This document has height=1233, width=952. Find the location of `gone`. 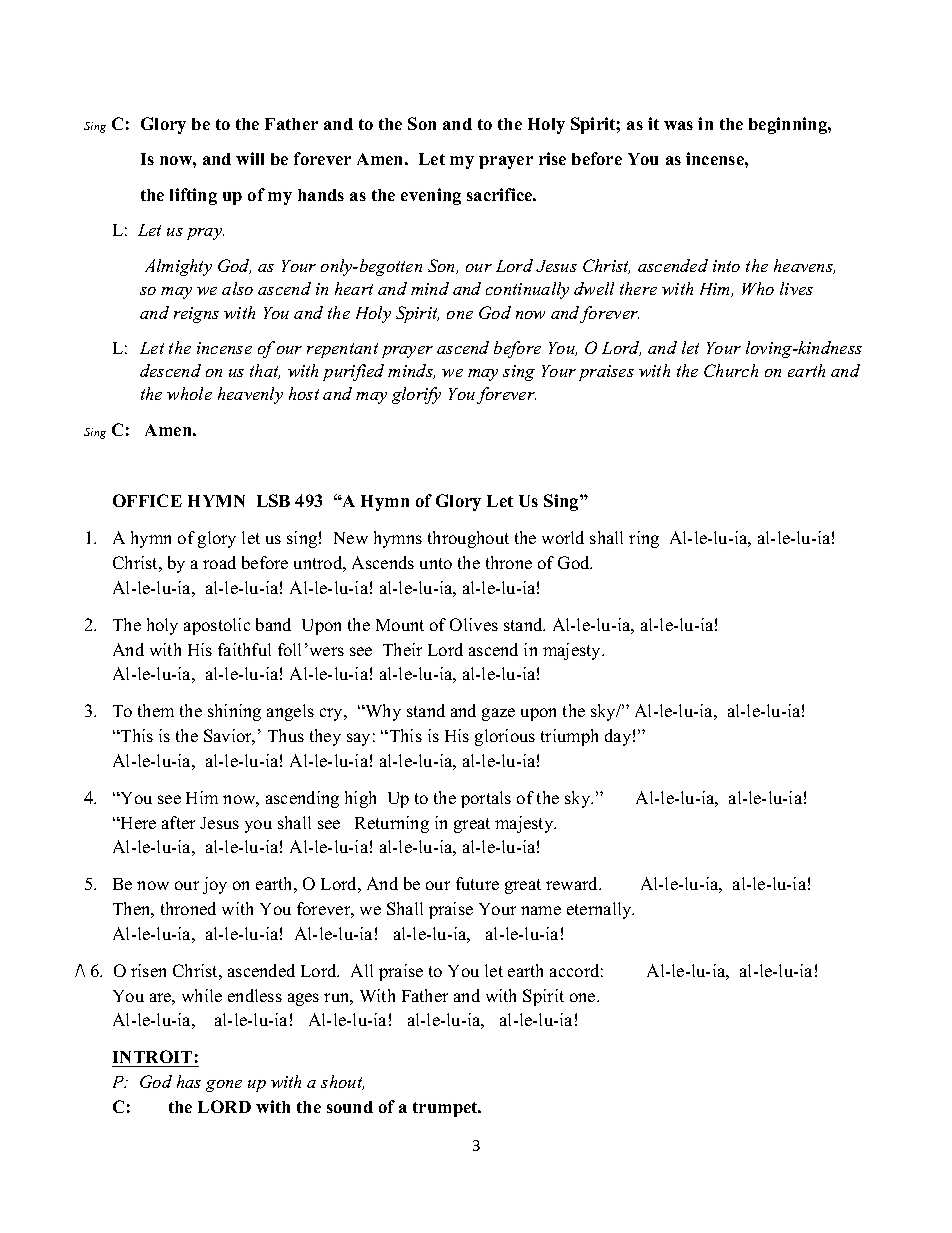

gone is located at coordinates (224, 1086).
